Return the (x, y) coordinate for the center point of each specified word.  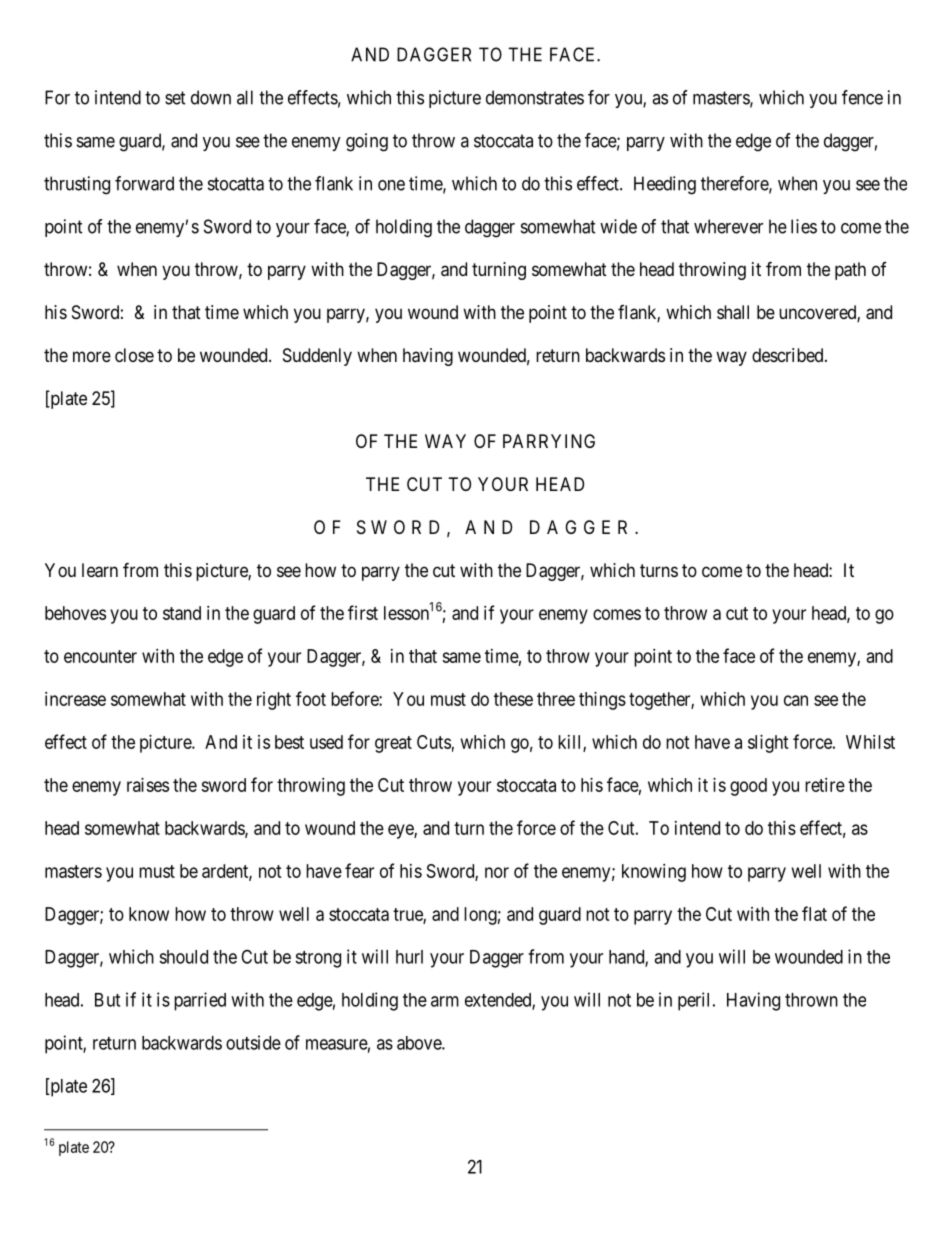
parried (200, 1001)
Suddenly (317, 357)
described (789, 355)
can (796, 700)
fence (862, 97)
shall (733, 312)
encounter (100, 656)
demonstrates (535, 97)
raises (148, 785)
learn (100, 570)
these (513, 699)
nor (497, 872)
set (175, 98)
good (748, 787)
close (134, 355)
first (363, 612)
